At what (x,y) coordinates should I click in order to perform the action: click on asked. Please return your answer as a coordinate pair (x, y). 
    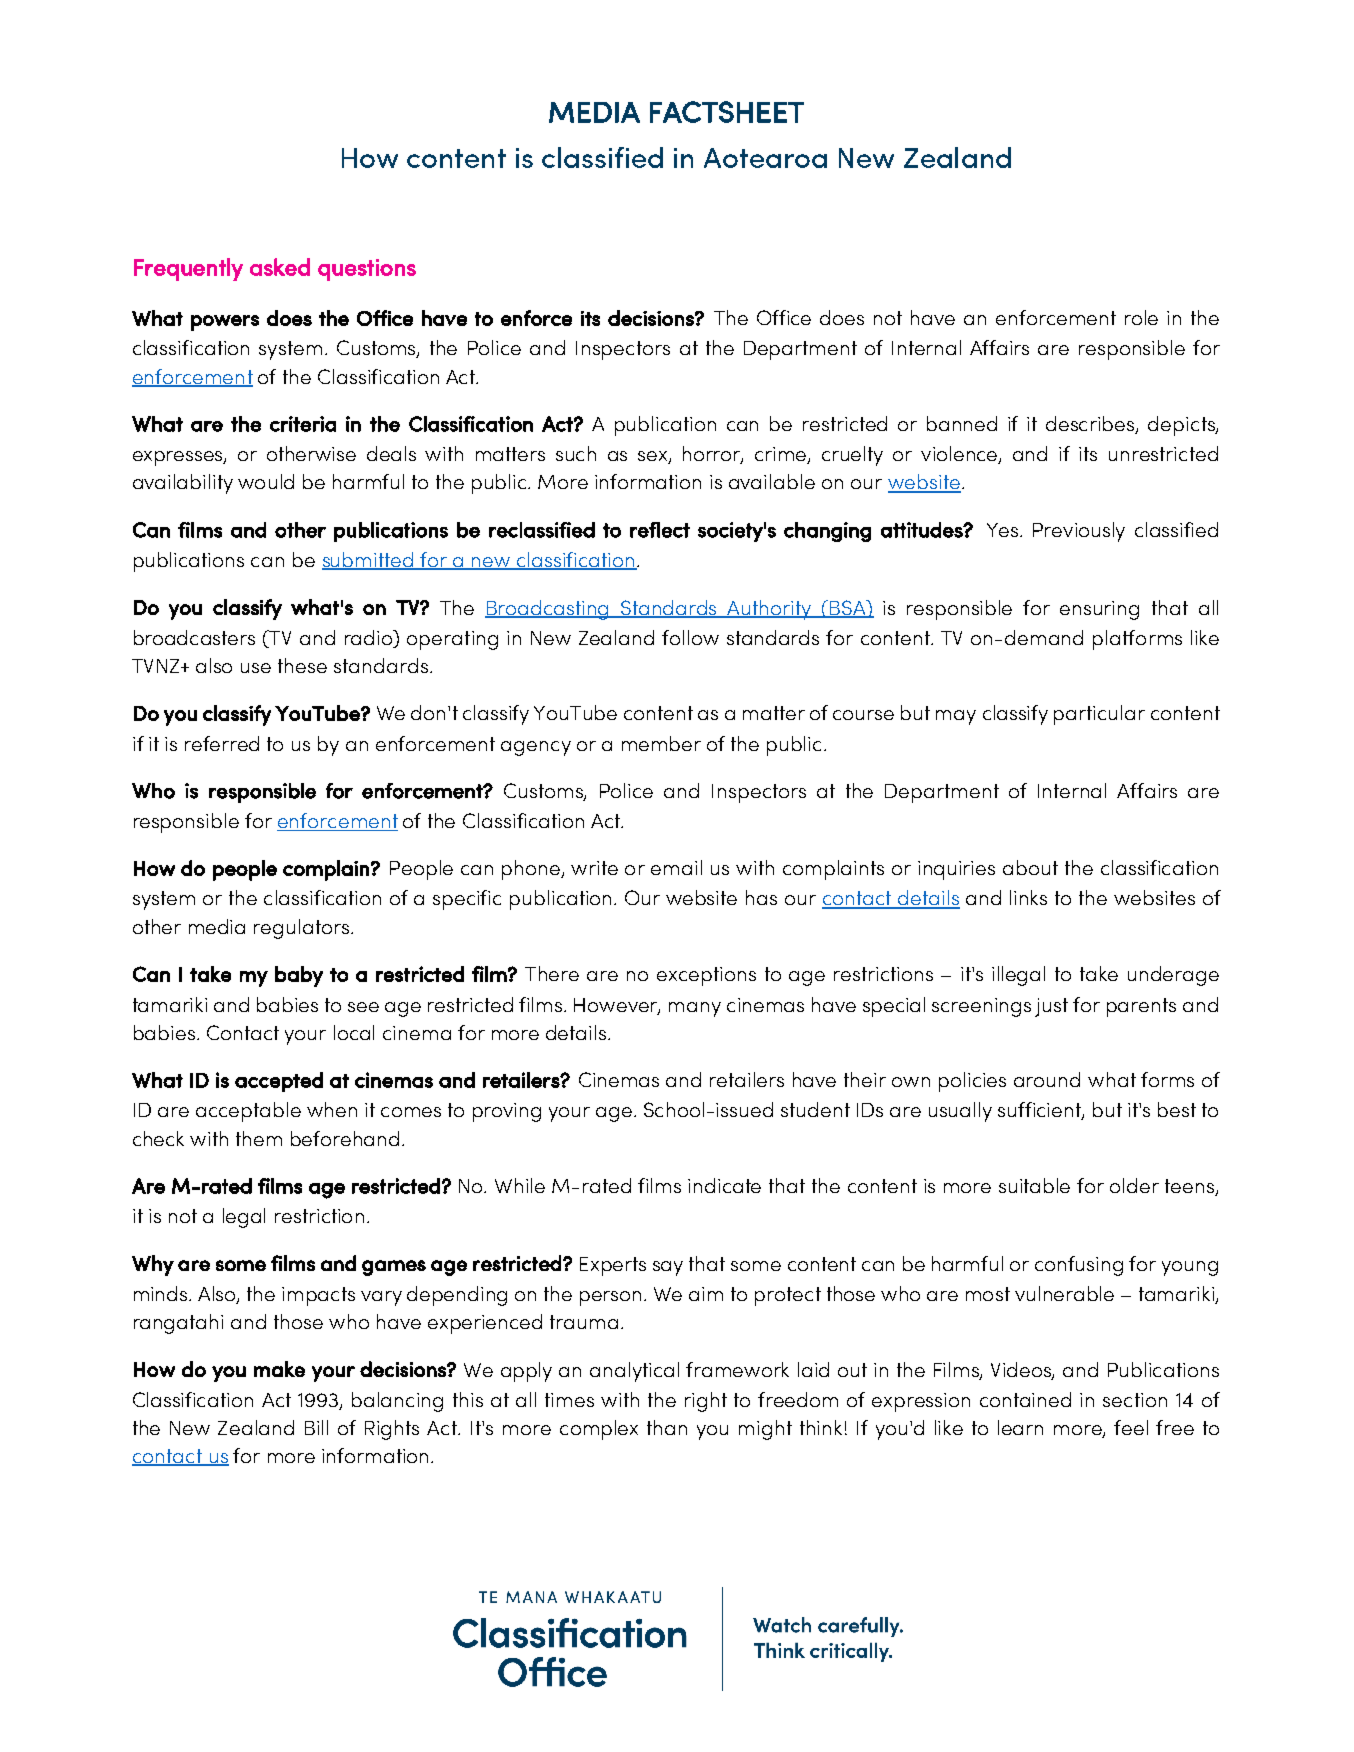
    Looking at the image, I should click on (280, 267).
